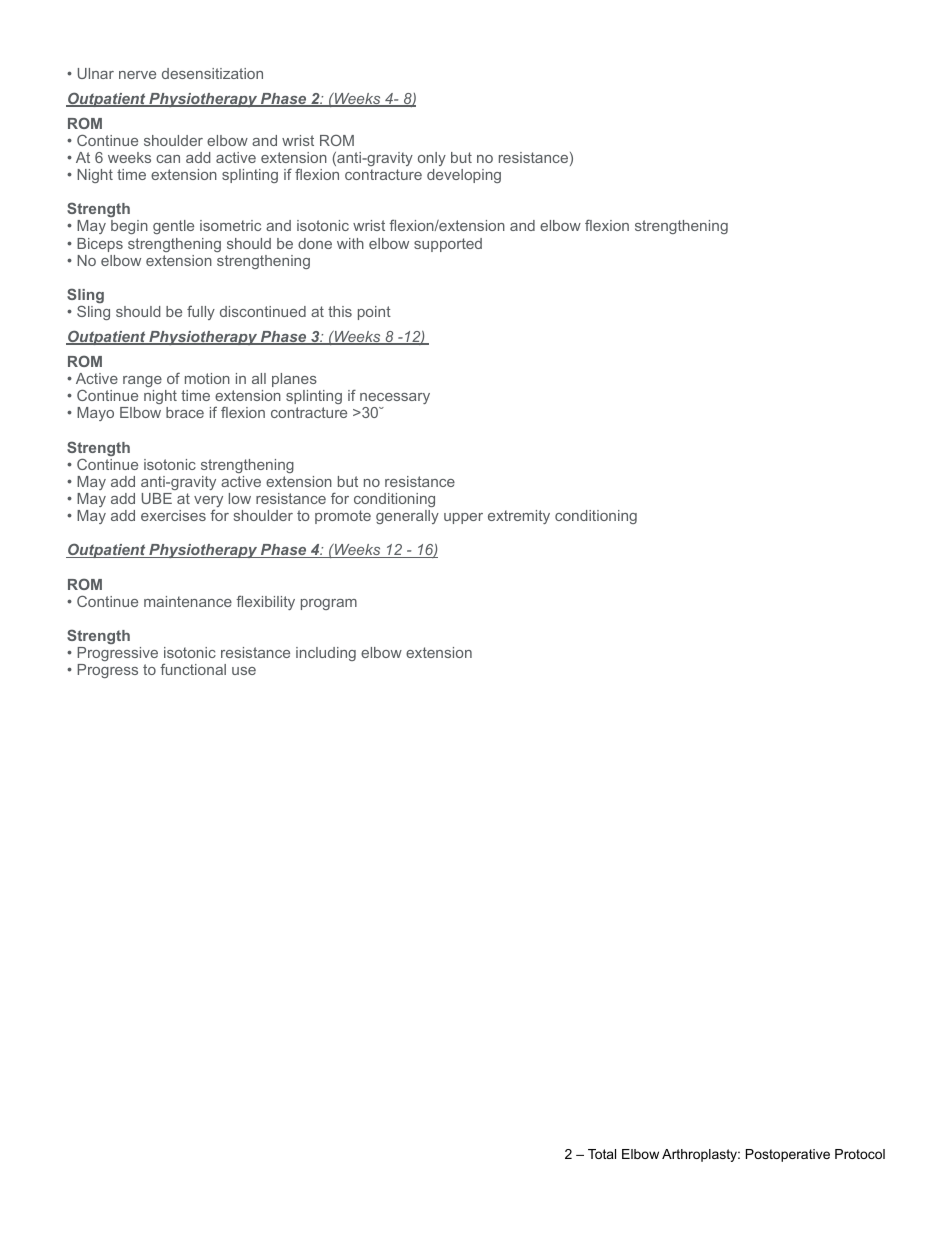 Image resolution: width=952 pixels, height=1233 pixels. I want to click on desensitization, so click(212, 73).
